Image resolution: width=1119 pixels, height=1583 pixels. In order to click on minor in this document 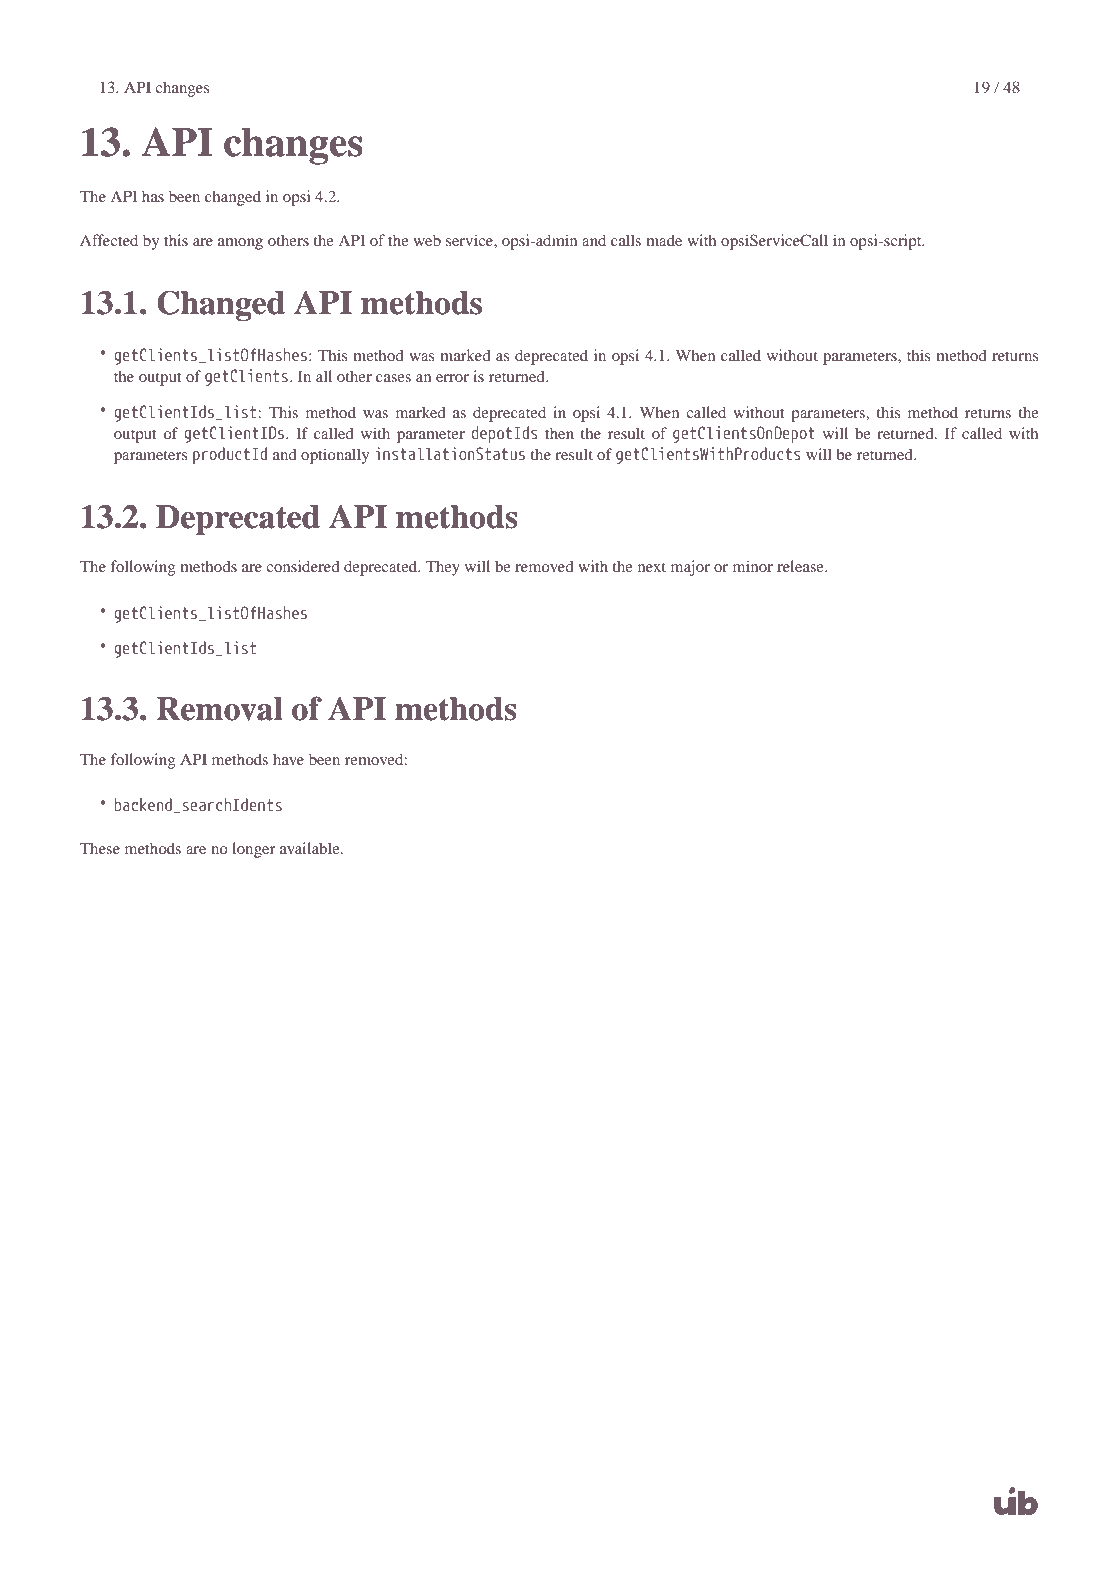, I will do `click(753, 566)`.
